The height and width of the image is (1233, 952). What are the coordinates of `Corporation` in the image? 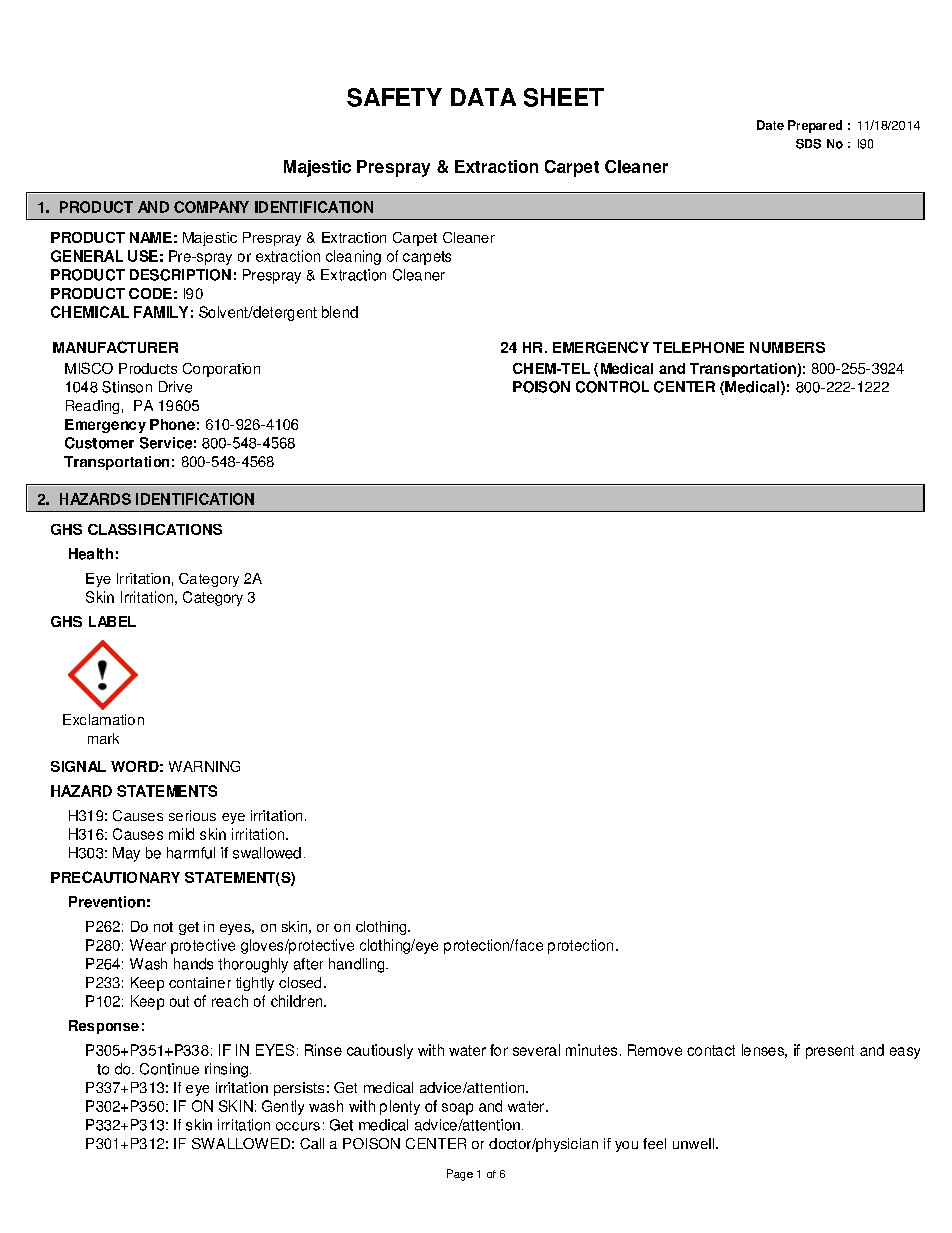 It's located at (221, 370).
